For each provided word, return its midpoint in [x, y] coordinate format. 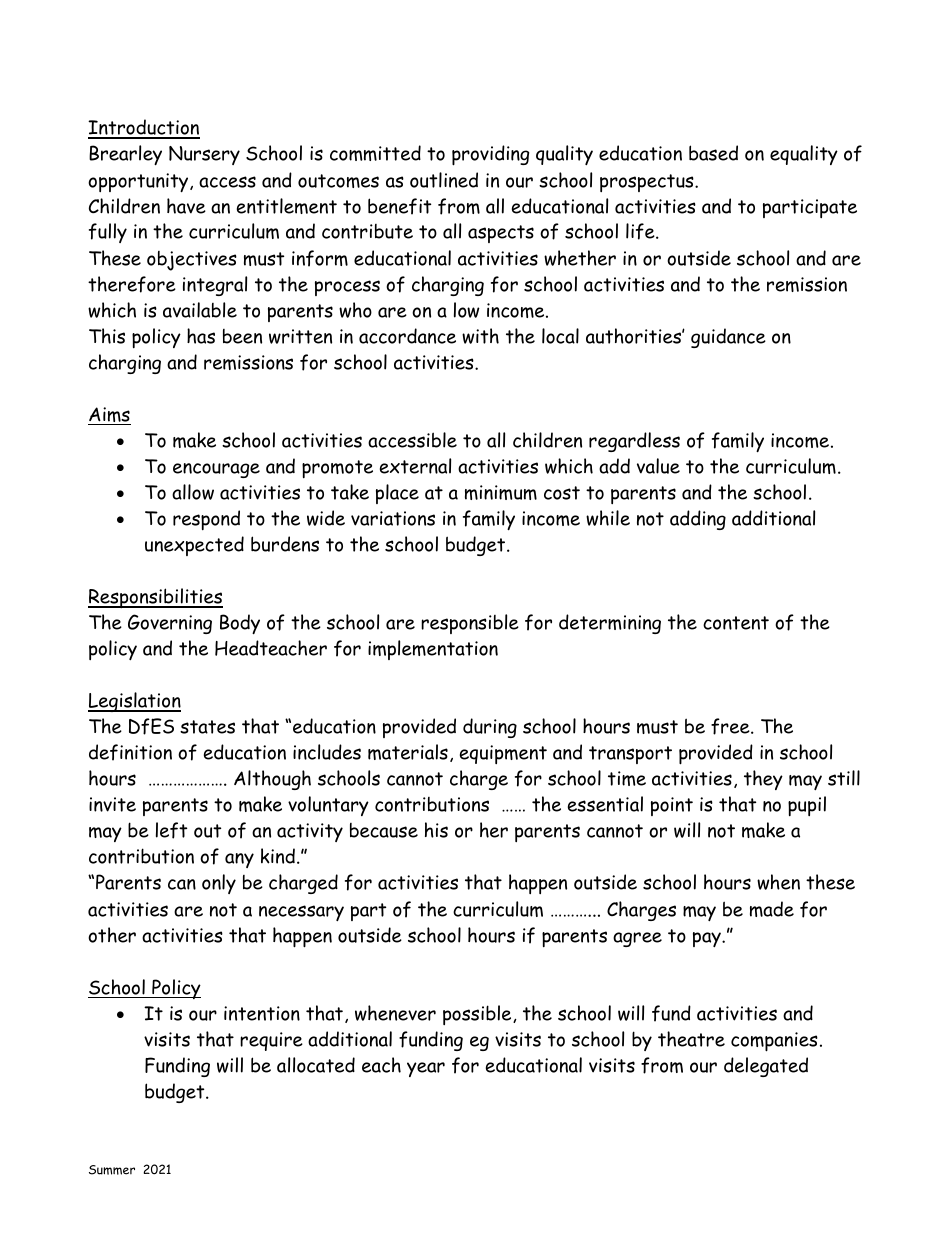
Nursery [204, 155]
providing [490, 155]
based [713, 153]
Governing [170, 624]
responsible [470, 624]
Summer [112, 1170]
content [736, 623]
